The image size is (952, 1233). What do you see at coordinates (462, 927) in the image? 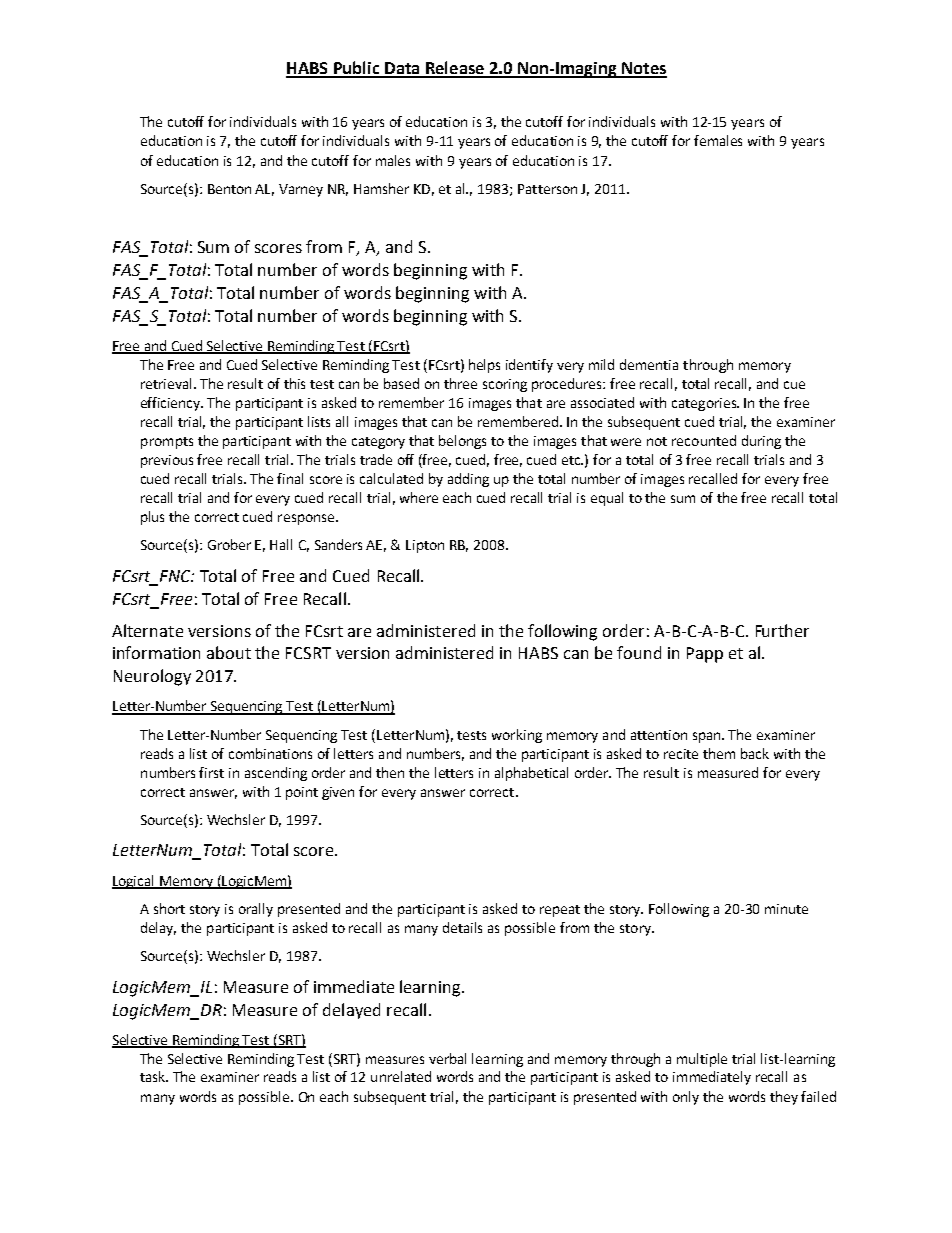
I see `details` at bounding box center [462, 927].
